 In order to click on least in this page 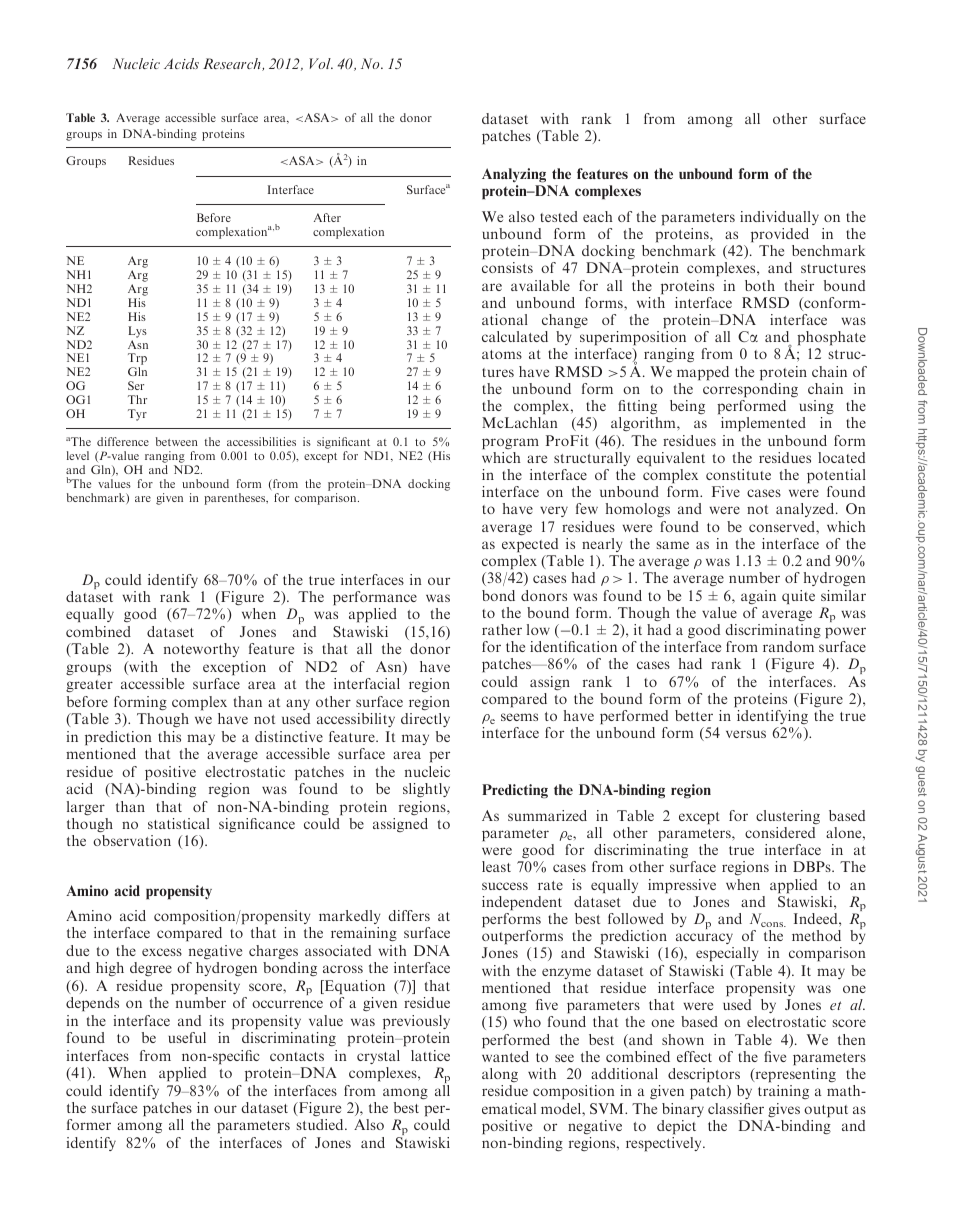, I will do `click(496, 866)`.
